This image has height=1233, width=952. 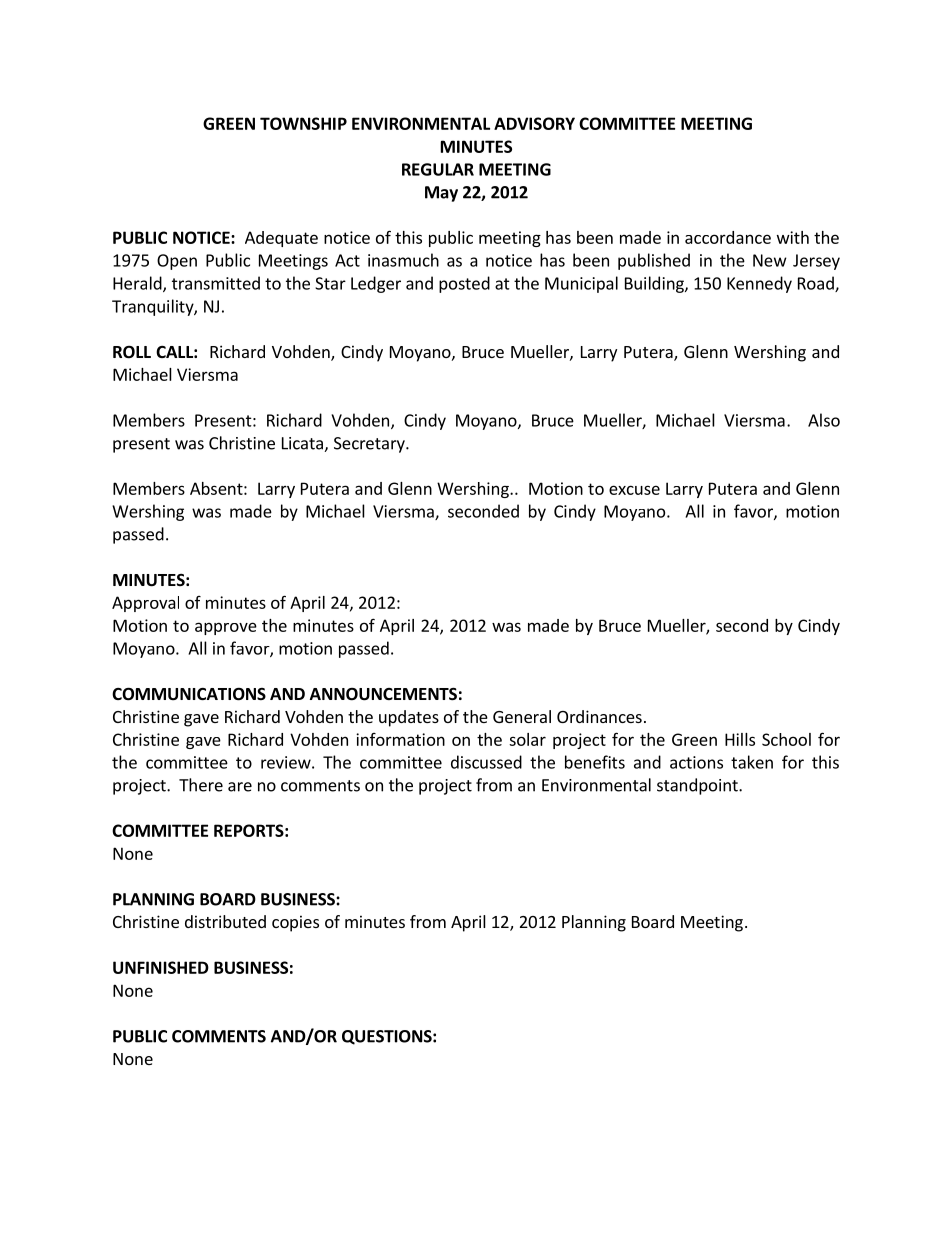 What do you see at coordinates (225, 921) in the image?
I see `distributed` at bounding box center [225, 921].
